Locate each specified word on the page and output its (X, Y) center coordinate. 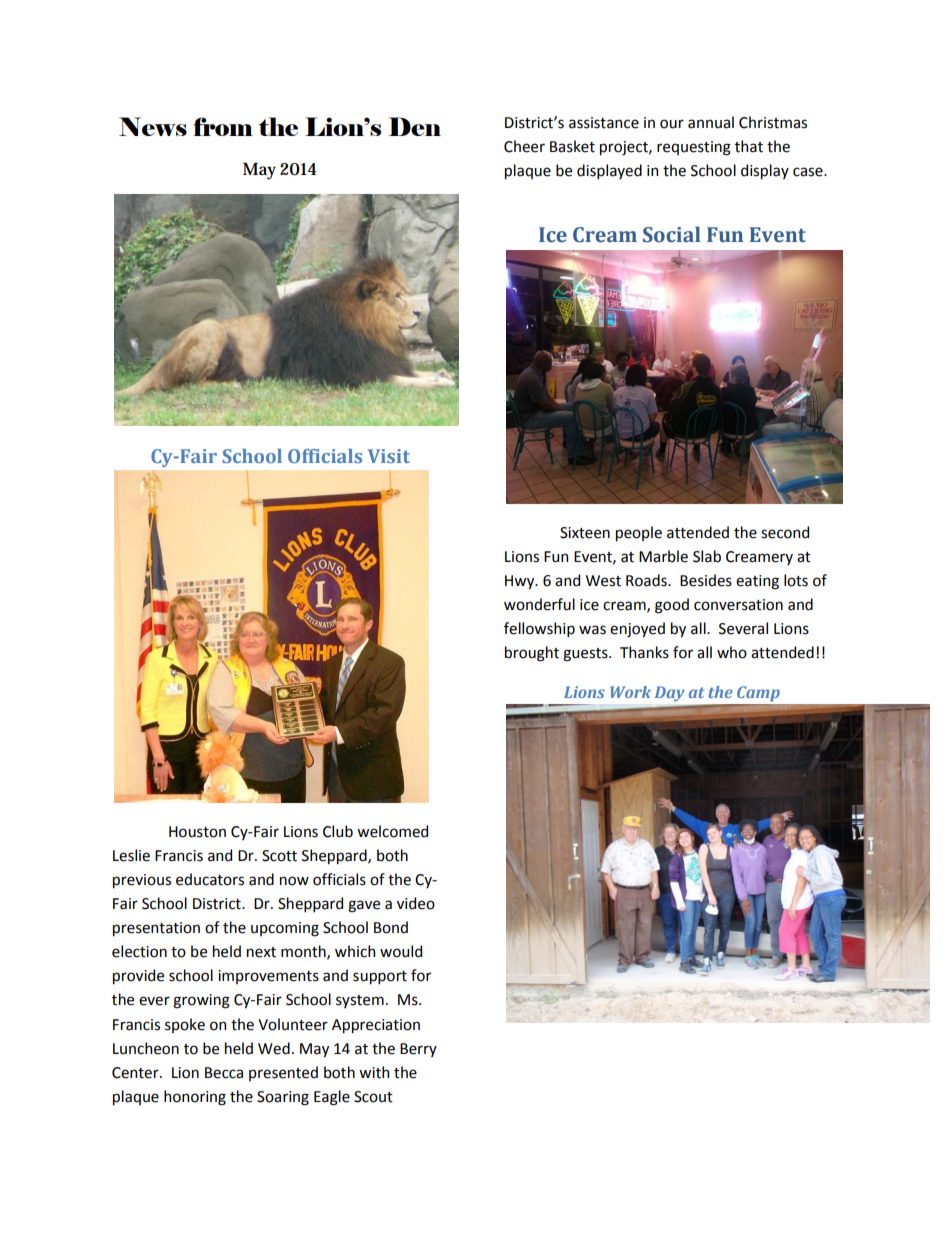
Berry (418, 1050)
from (223, 126)
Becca (224, 1073)
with (374, 1072)
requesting (694, 148)
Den (415, 126)
